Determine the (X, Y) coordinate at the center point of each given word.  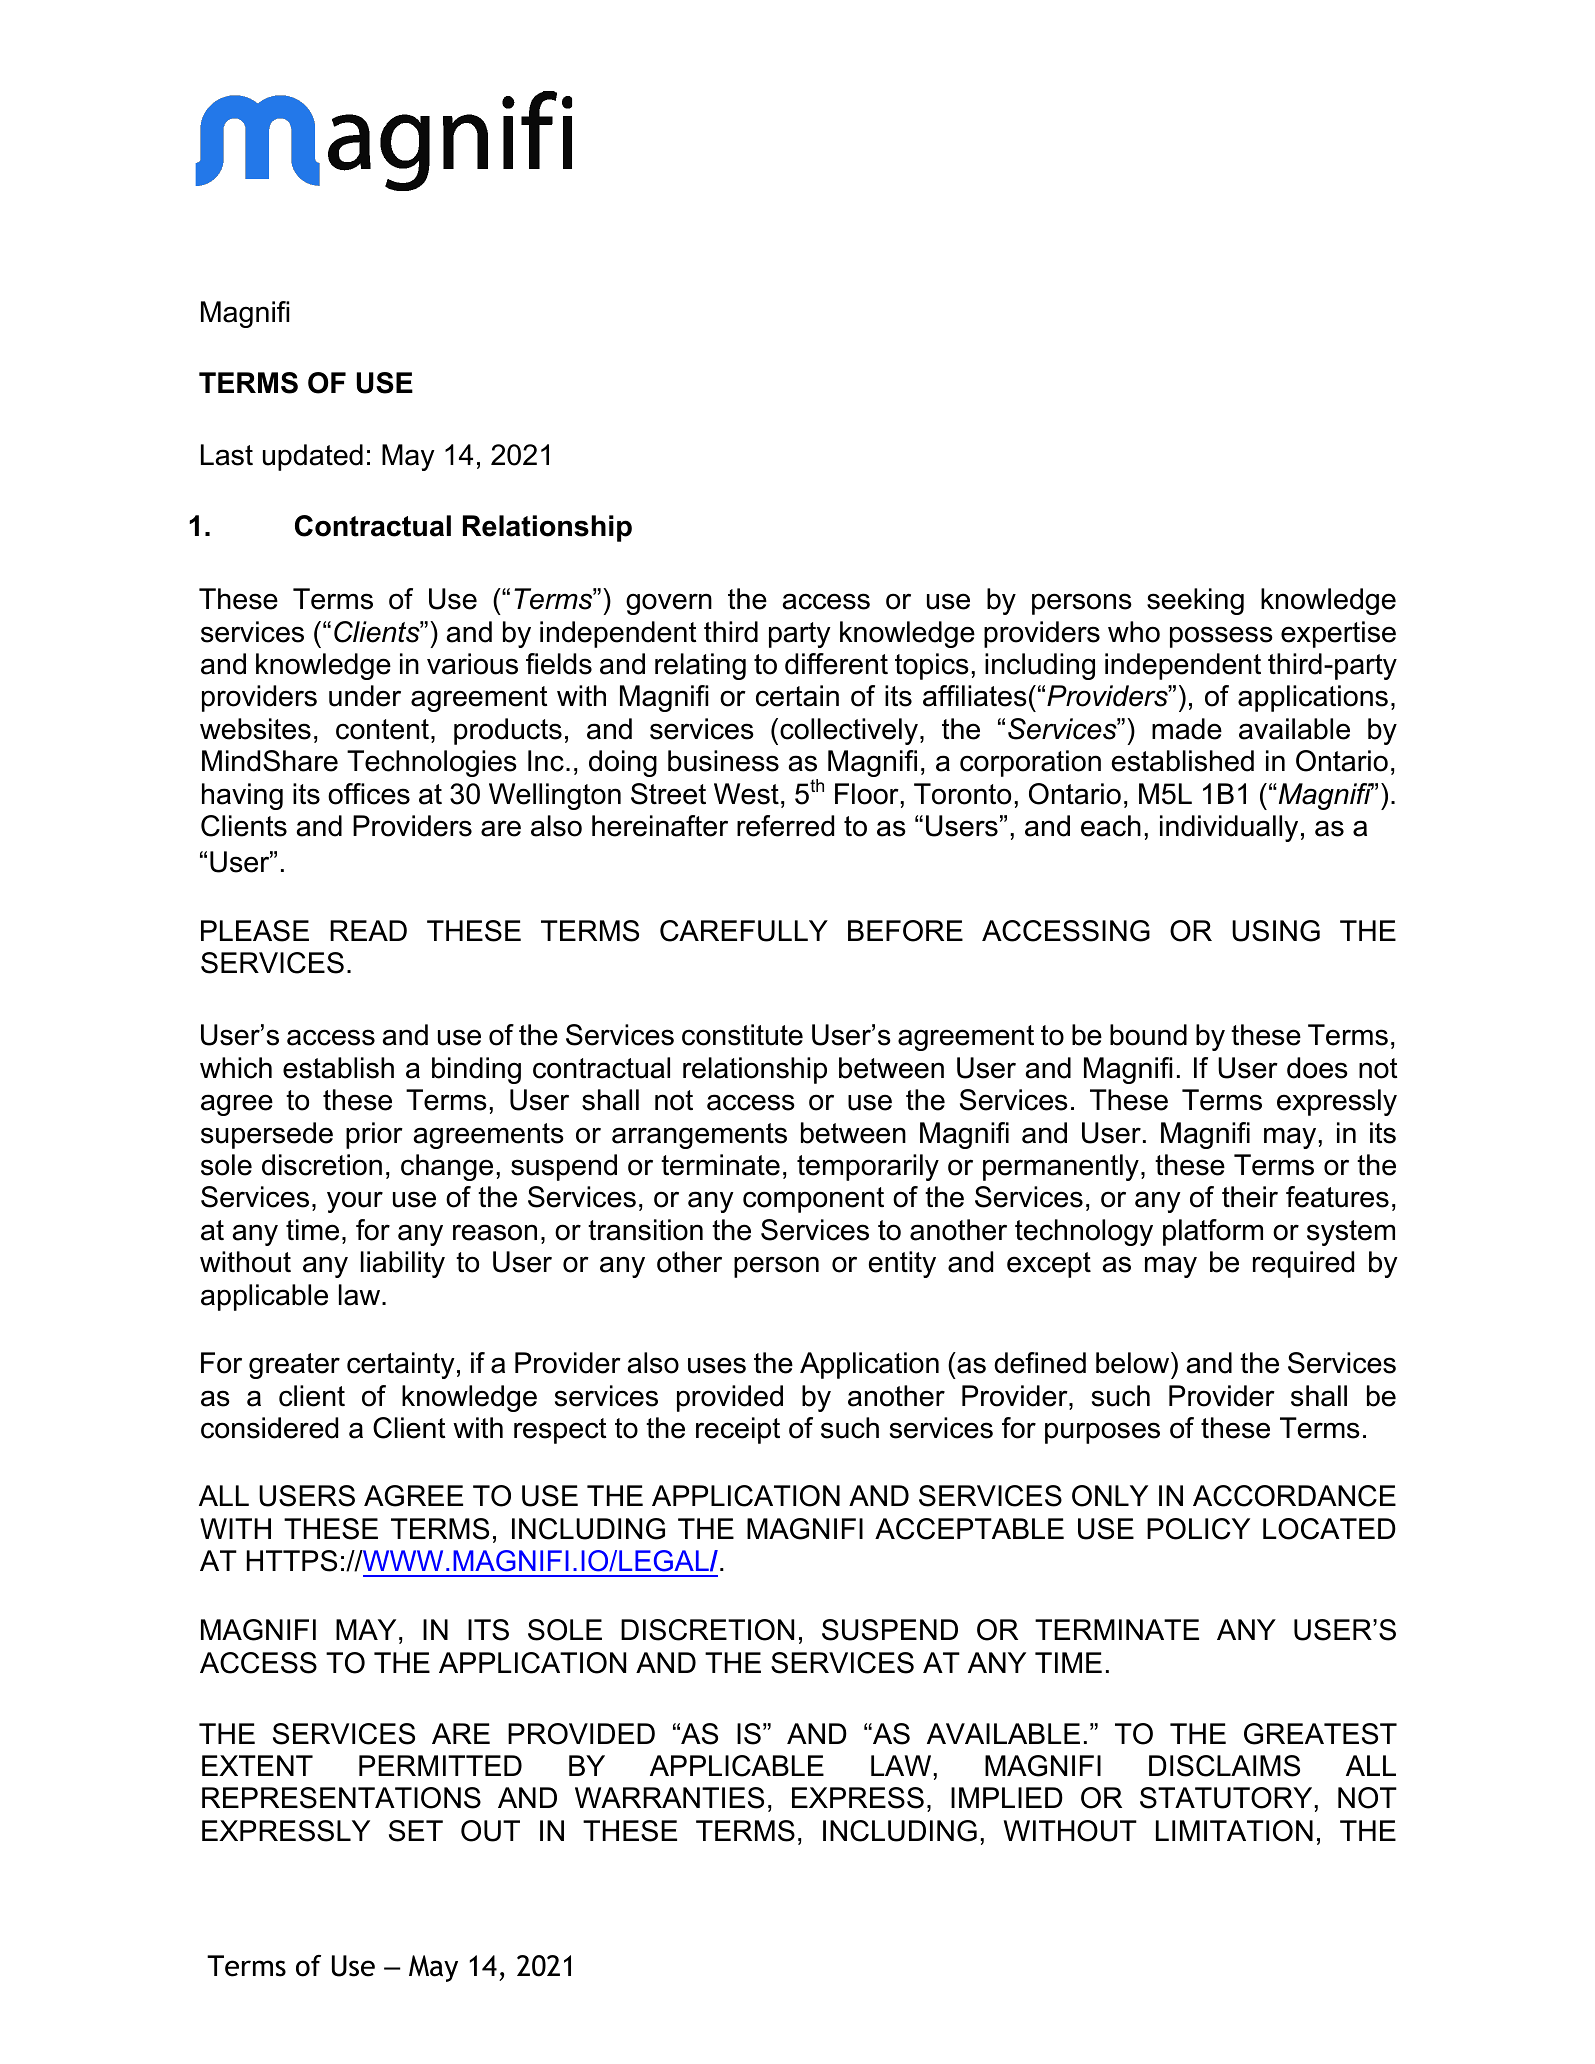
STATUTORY (1226, 1798)
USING (1276, 931)
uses (717, 1365)
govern (669, 604)
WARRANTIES (669, 1798)
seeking (1195, 601)
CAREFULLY (744, 931)
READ (368, 930)
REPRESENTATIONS (341, 1798)
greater (294, 1366)
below (1134, 1363)
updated (313, 457)
